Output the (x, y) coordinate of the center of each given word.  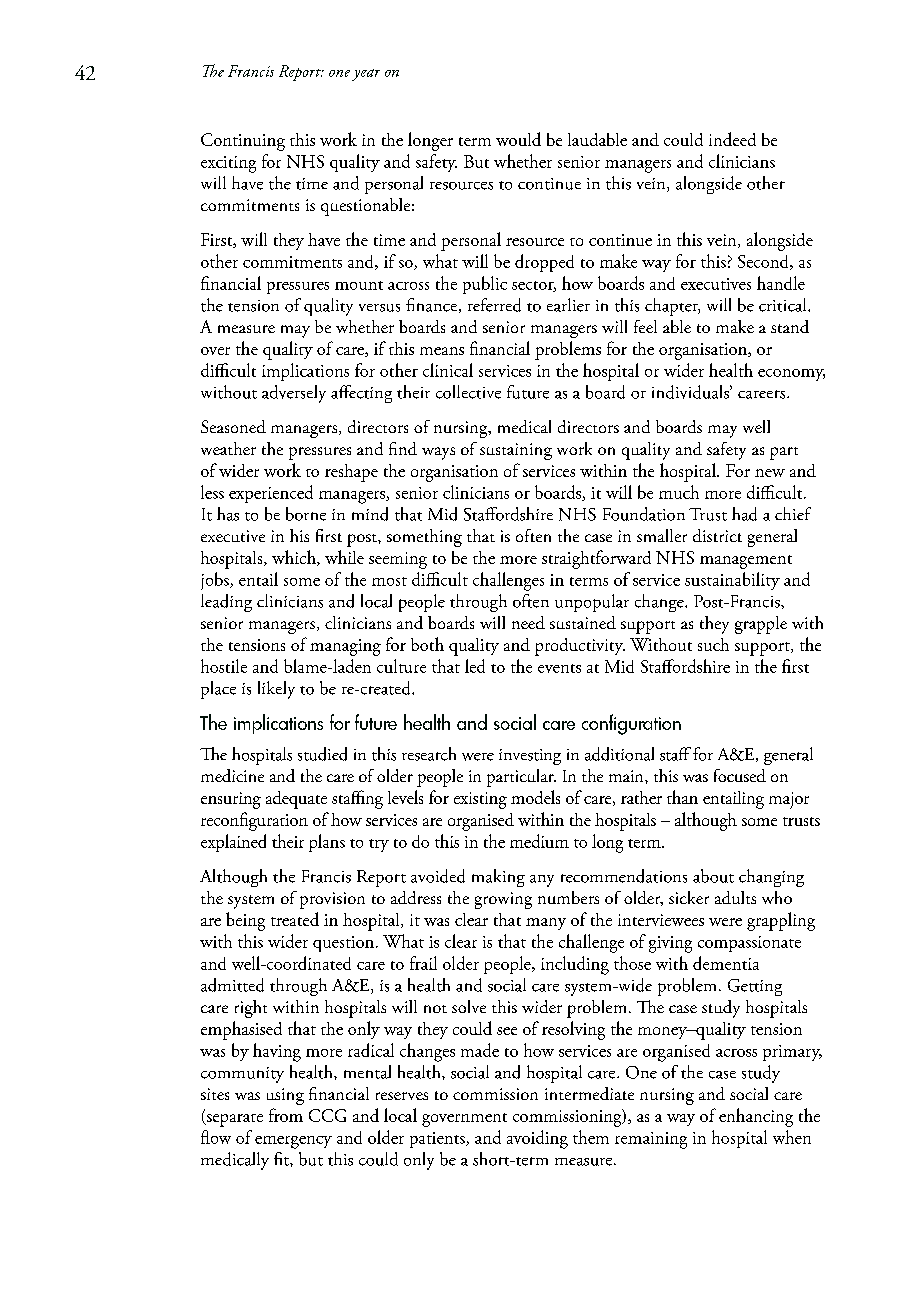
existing (480, 800)
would (518, 139)
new (770, 473)
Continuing (243, 142)
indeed (732, 139)
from (286, 1115)
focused (740, 775)
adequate (296, 800)
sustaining (516, 451)
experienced (271, 494)
